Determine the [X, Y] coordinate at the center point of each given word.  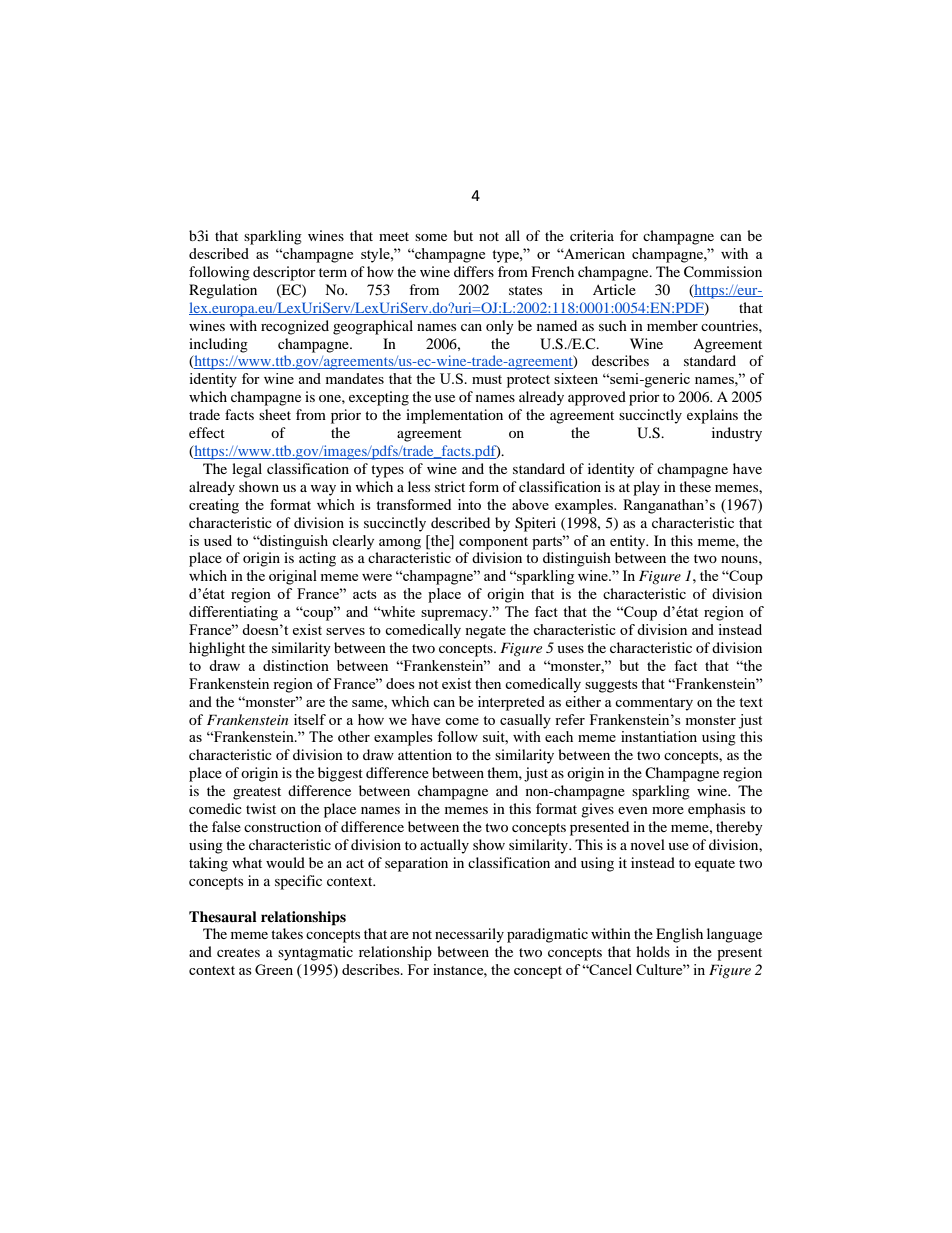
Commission [723, 272]
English [679, 935]
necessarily [469, 935]
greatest [257, 793]
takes [287, 933]
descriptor [284, 273]
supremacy [456, 615]
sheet [275, 414]
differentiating [233, 613]
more [668, 810]
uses [570, 649]
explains [712, 416]
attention [425, 754]
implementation [454, 416]
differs [474, 271]
